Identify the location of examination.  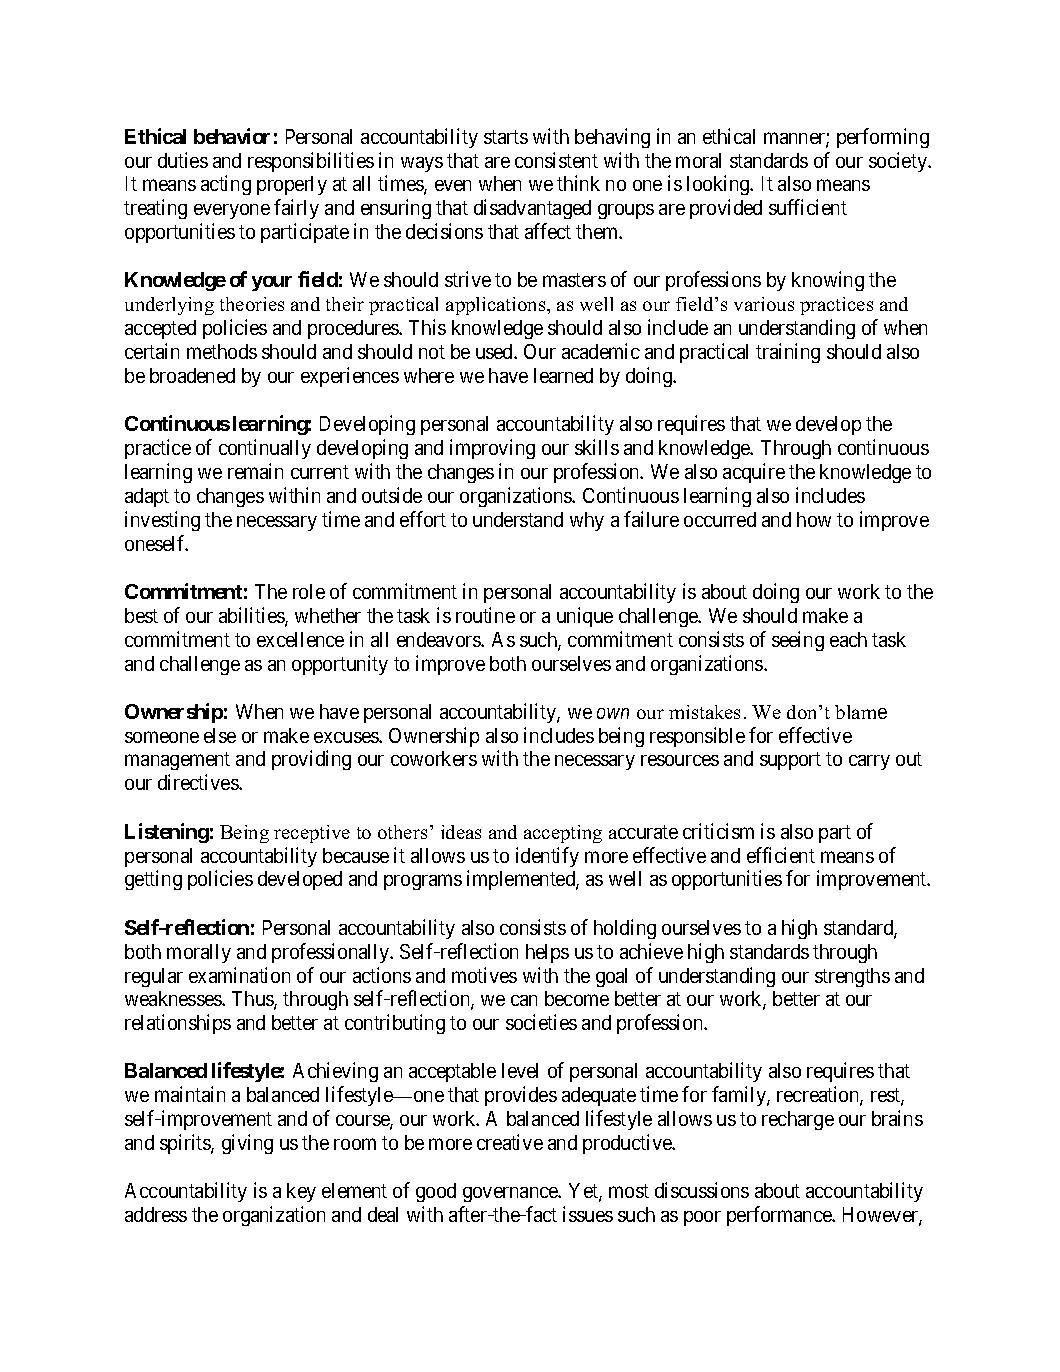
(239, 975).
